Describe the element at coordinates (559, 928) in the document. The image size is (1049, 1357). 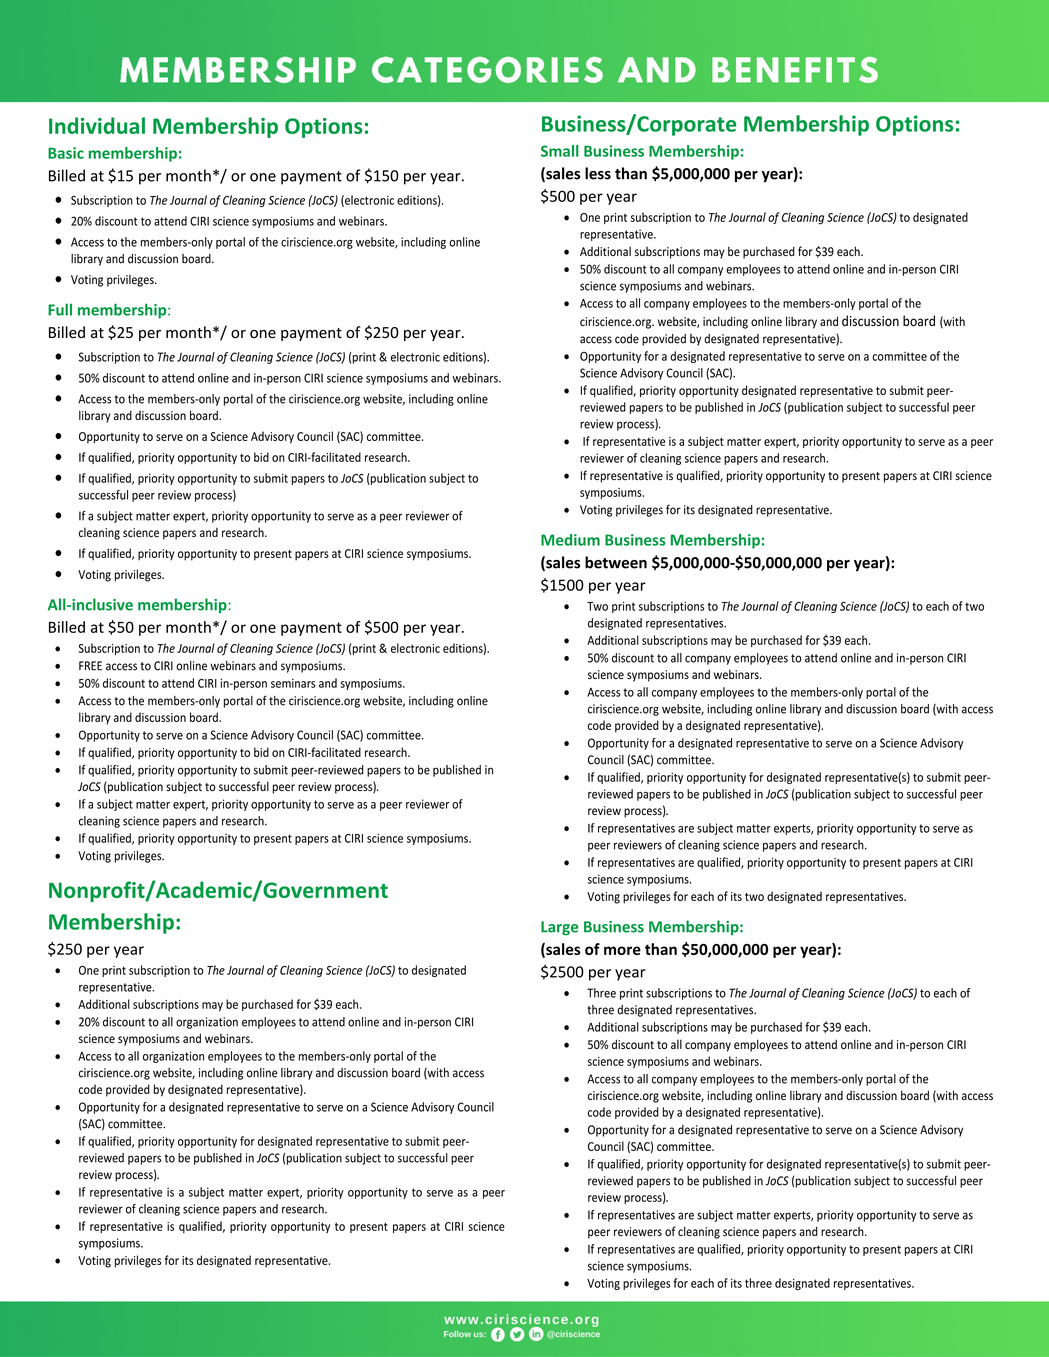
I see `Large` at that location.
